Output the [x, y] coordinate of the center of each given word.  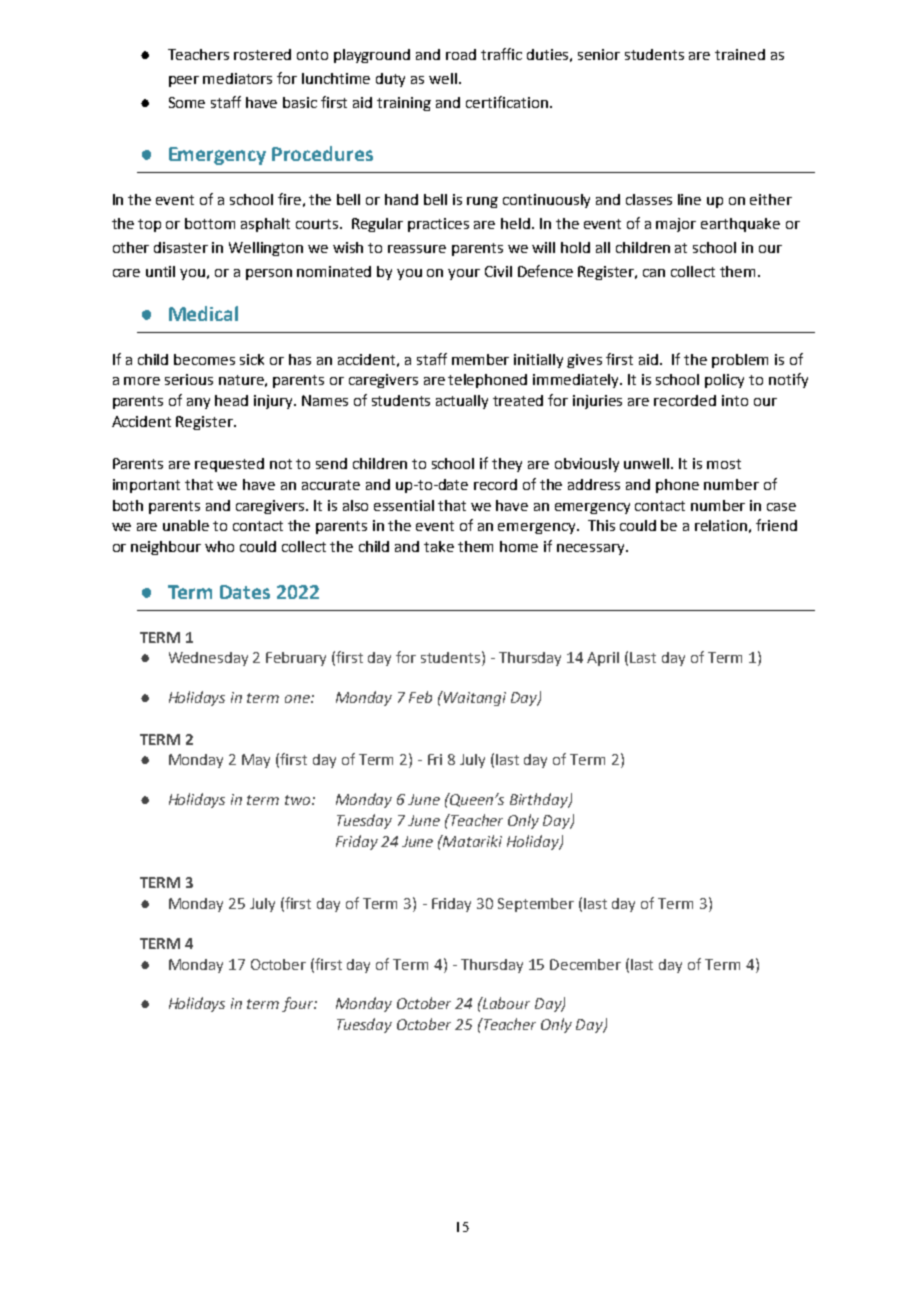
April [603, 659]
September [536, 905]
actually [462, 402]
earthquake [740, 225]
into [735, 400]
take [439, 546]
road [461, 54]
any [198, 403]
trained [740, 54]
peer [184, 81]
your [464, 274]
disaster [181, 247]
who [219, 546]
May [256, 761]
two [299, 800]
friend [776, 525]
